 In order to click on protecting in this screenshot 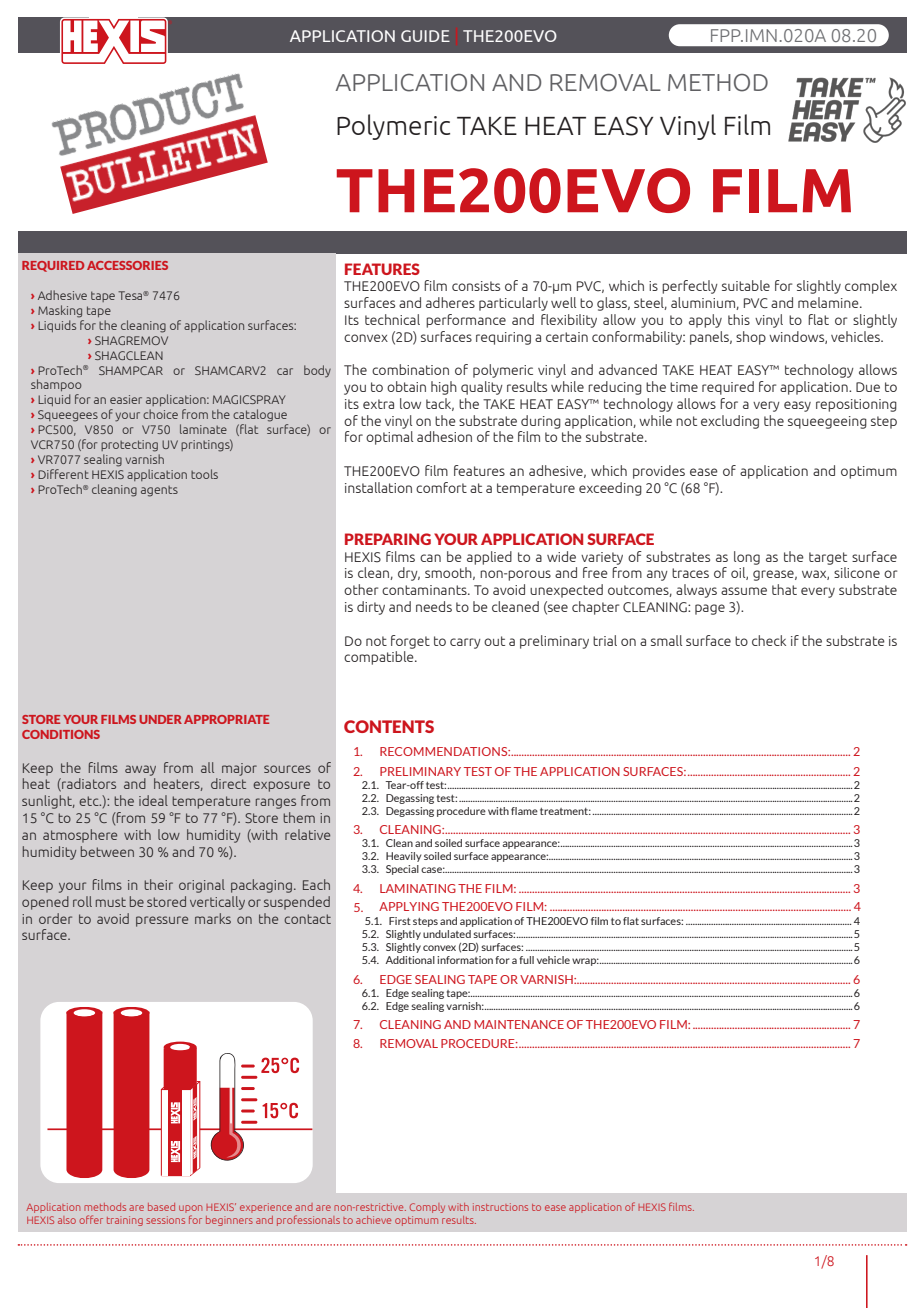, I will do `click(129, 446)`.
